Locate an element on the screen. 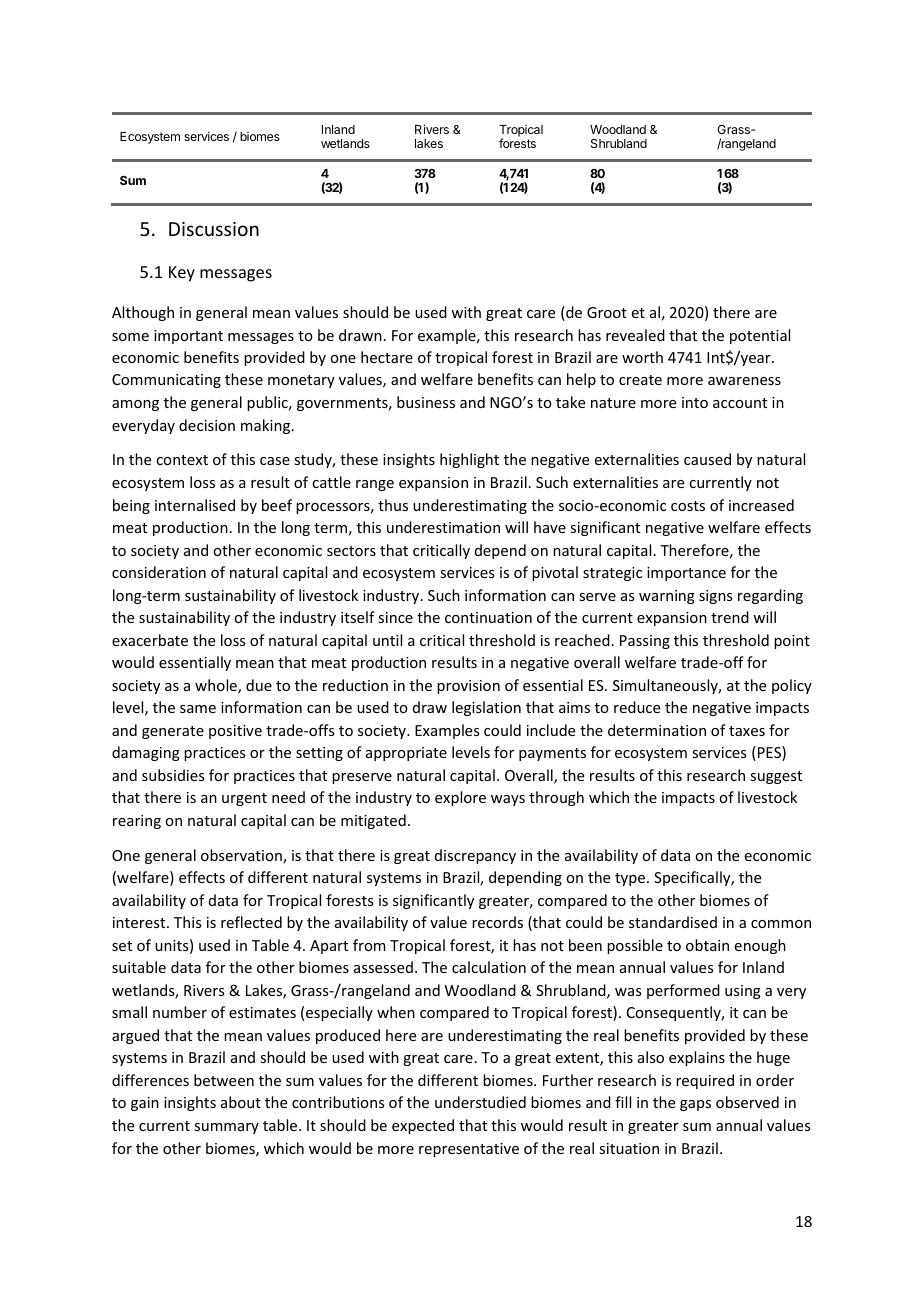 The height and width of the screenshot is (1308, 924). suggest is located at coordinates (776, 777).
